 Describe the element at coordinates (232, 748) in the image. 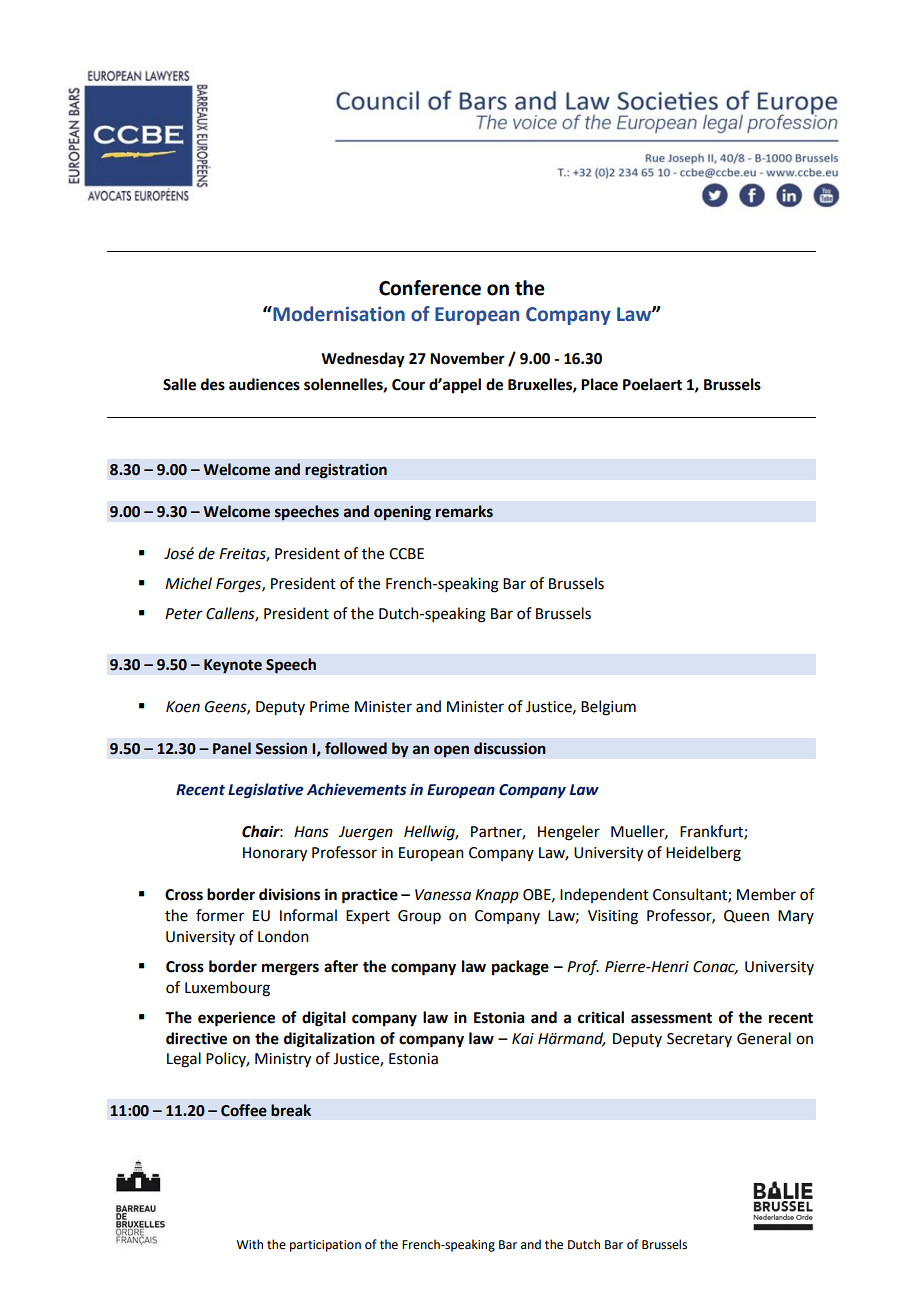

I see `Panel` at that location.
